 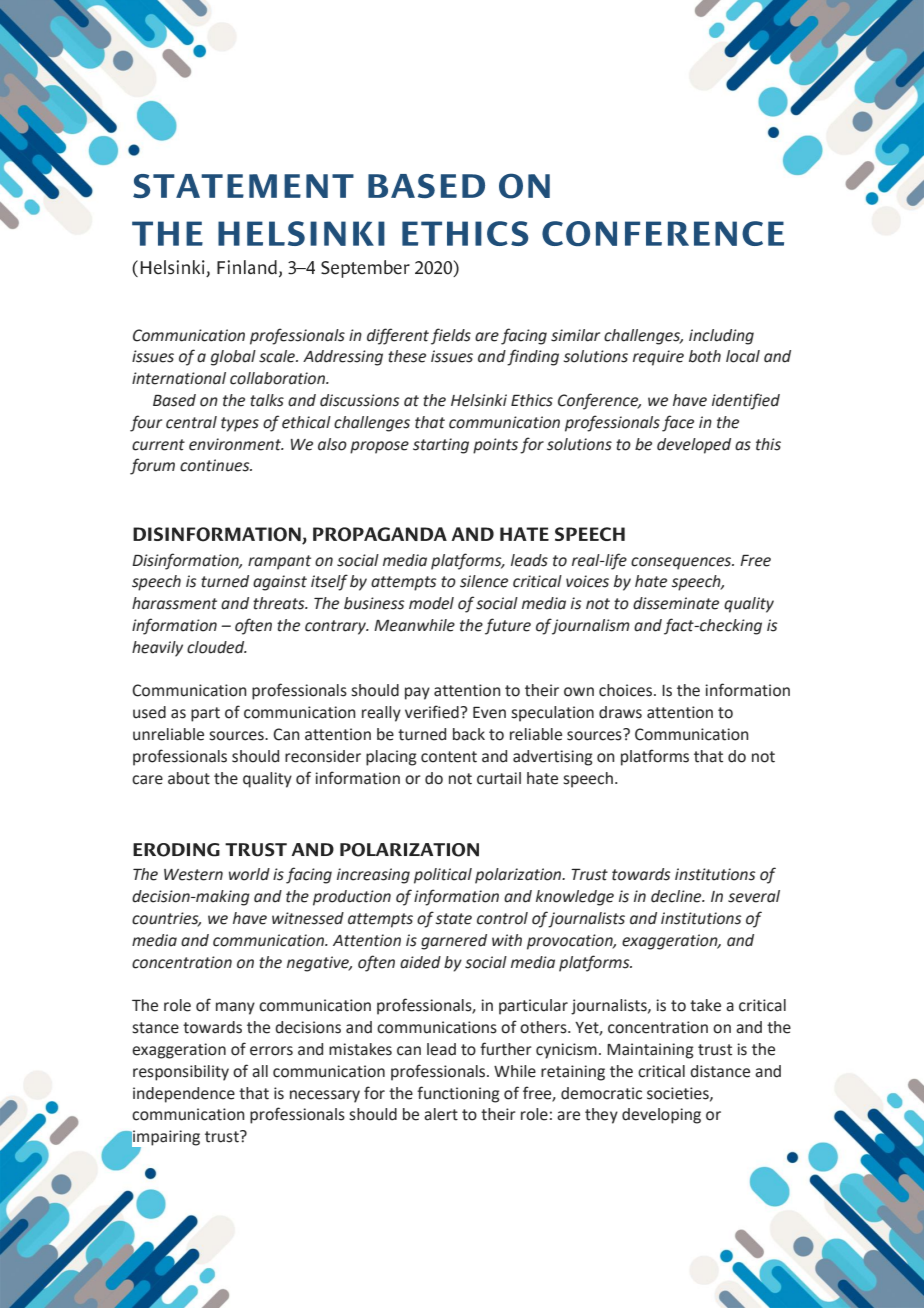 I want to click on independence, so click(x=184, y=1095).
